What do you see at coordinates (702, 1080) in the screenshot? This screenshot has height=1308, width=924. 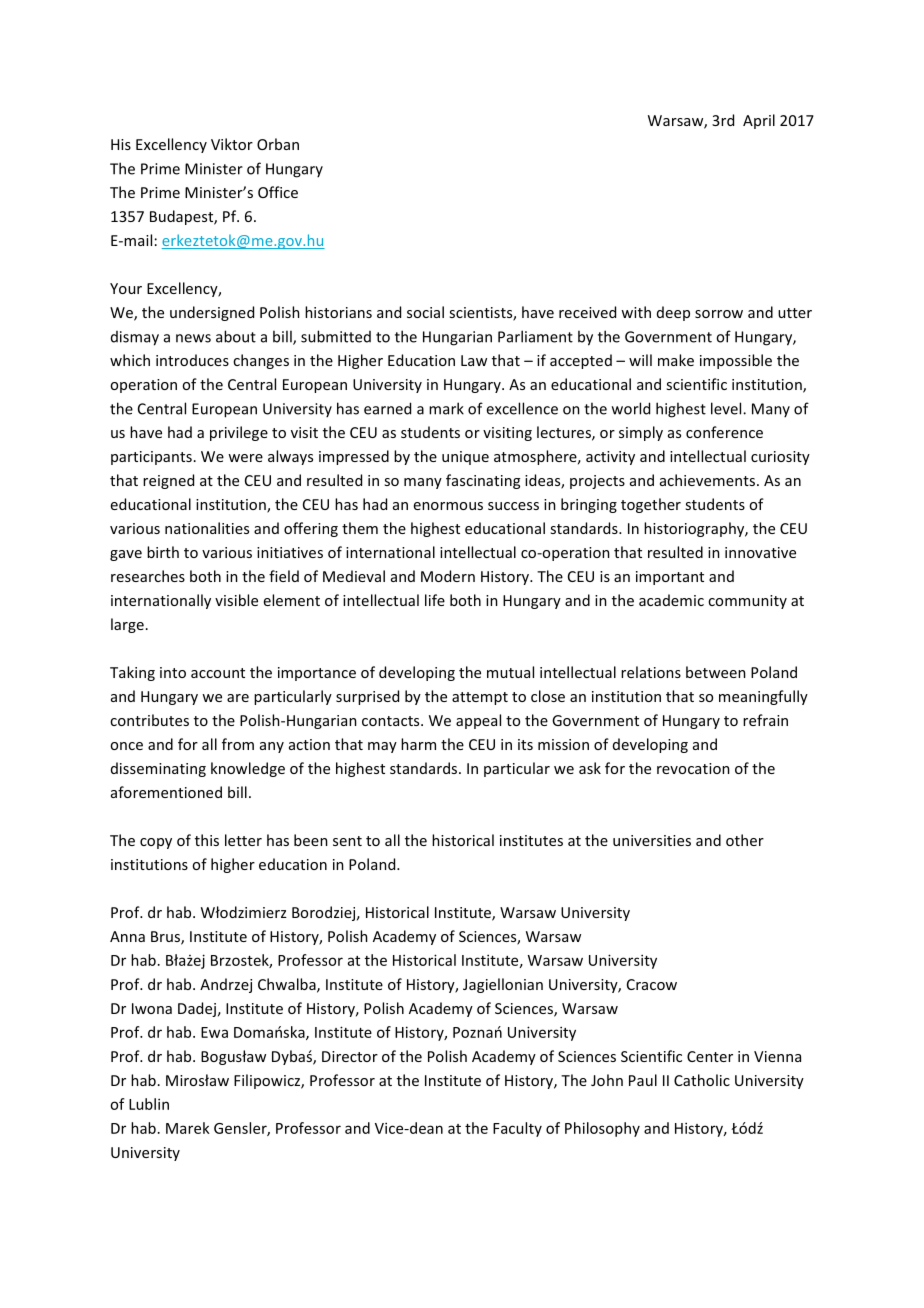 I see `Catholic` at bounding box center [702, 1080].
